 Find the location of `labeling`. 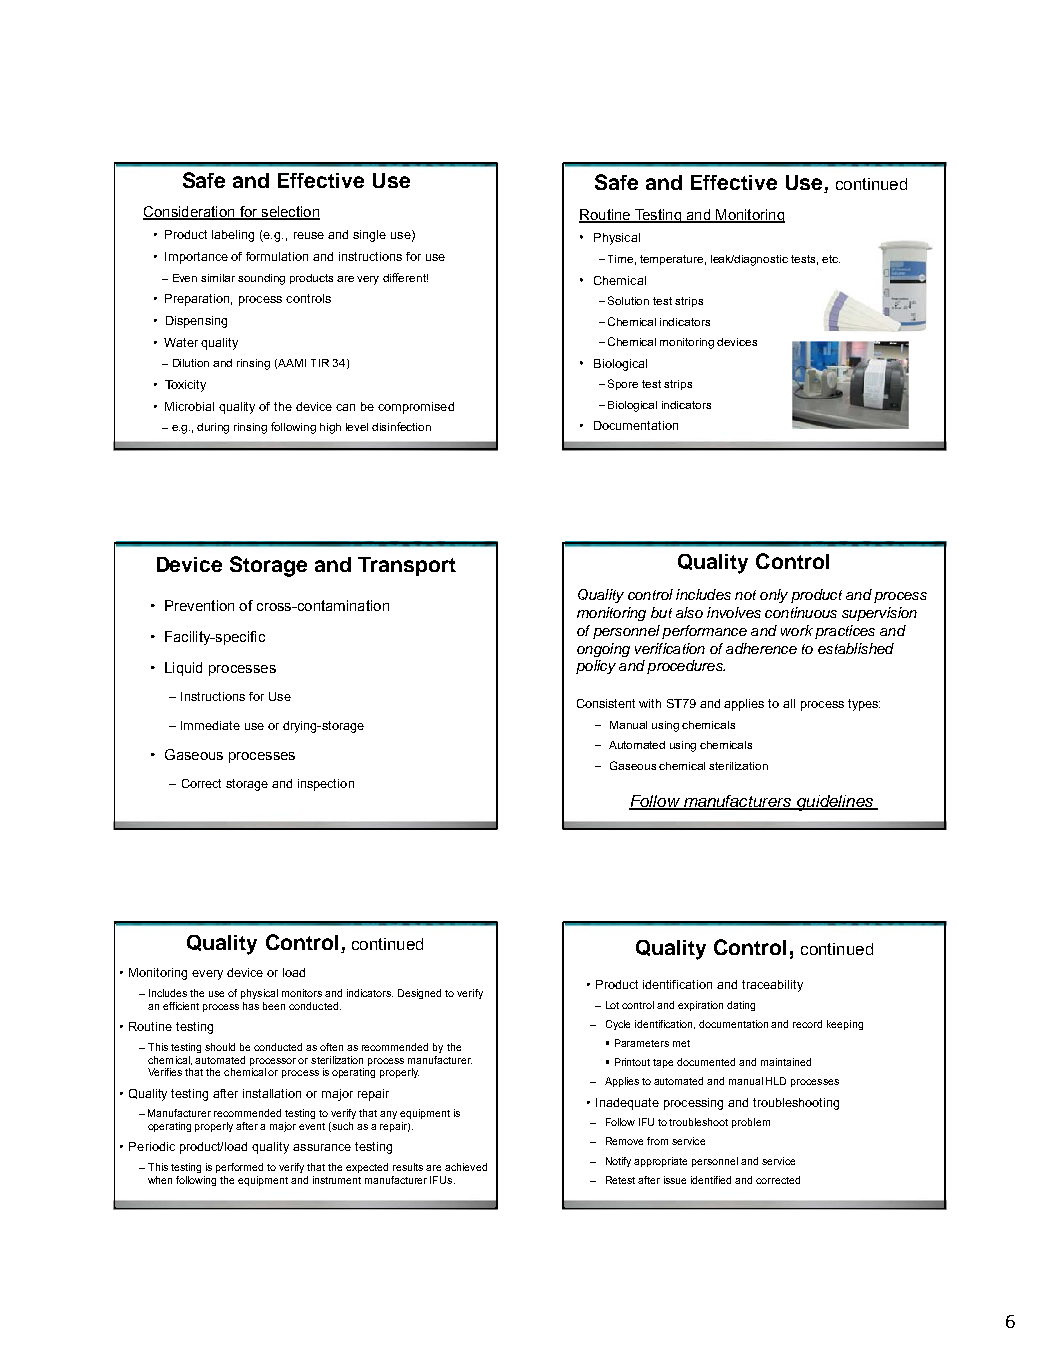

labeling is located at coordinates (233, 236).
